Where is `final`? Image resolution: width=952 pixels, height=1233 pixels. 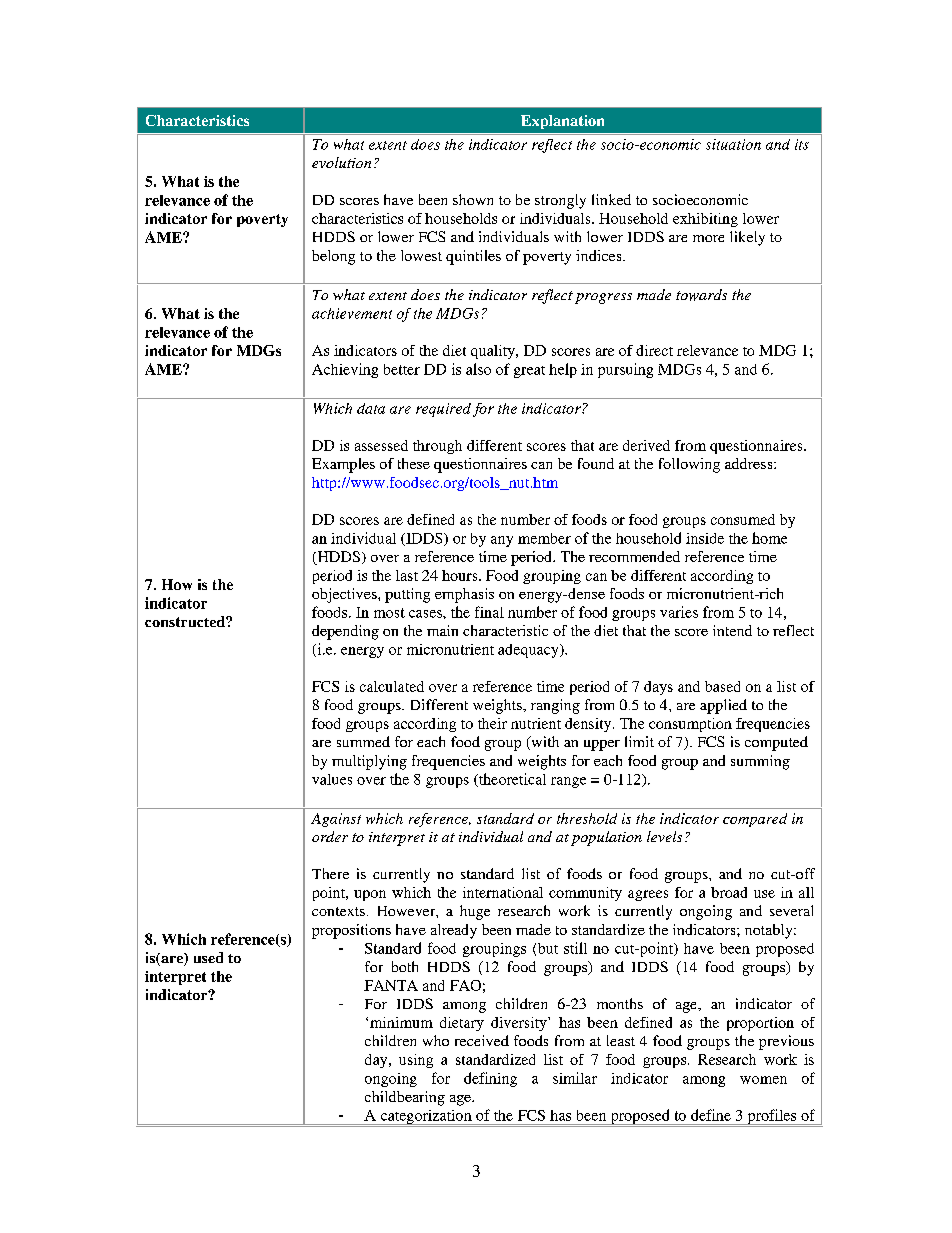 final is located at coordinates (489, 612).
